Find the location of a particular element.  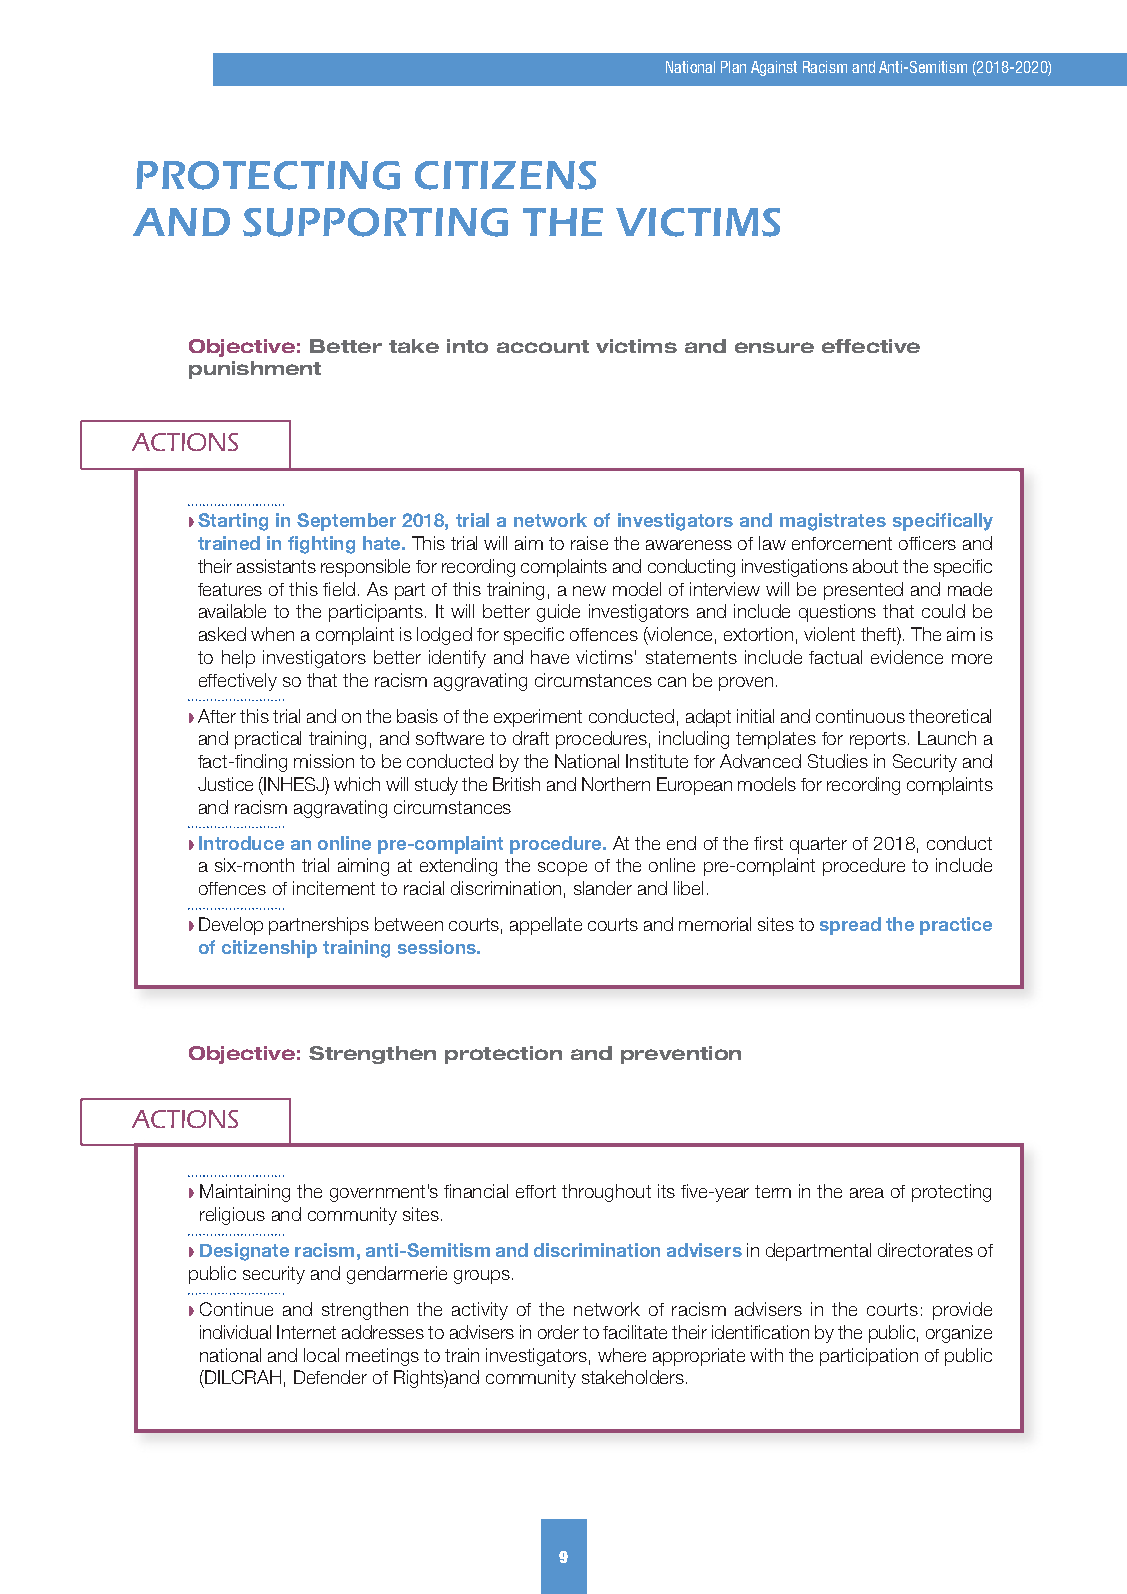

fighting is located at coordinates (321, 545).
